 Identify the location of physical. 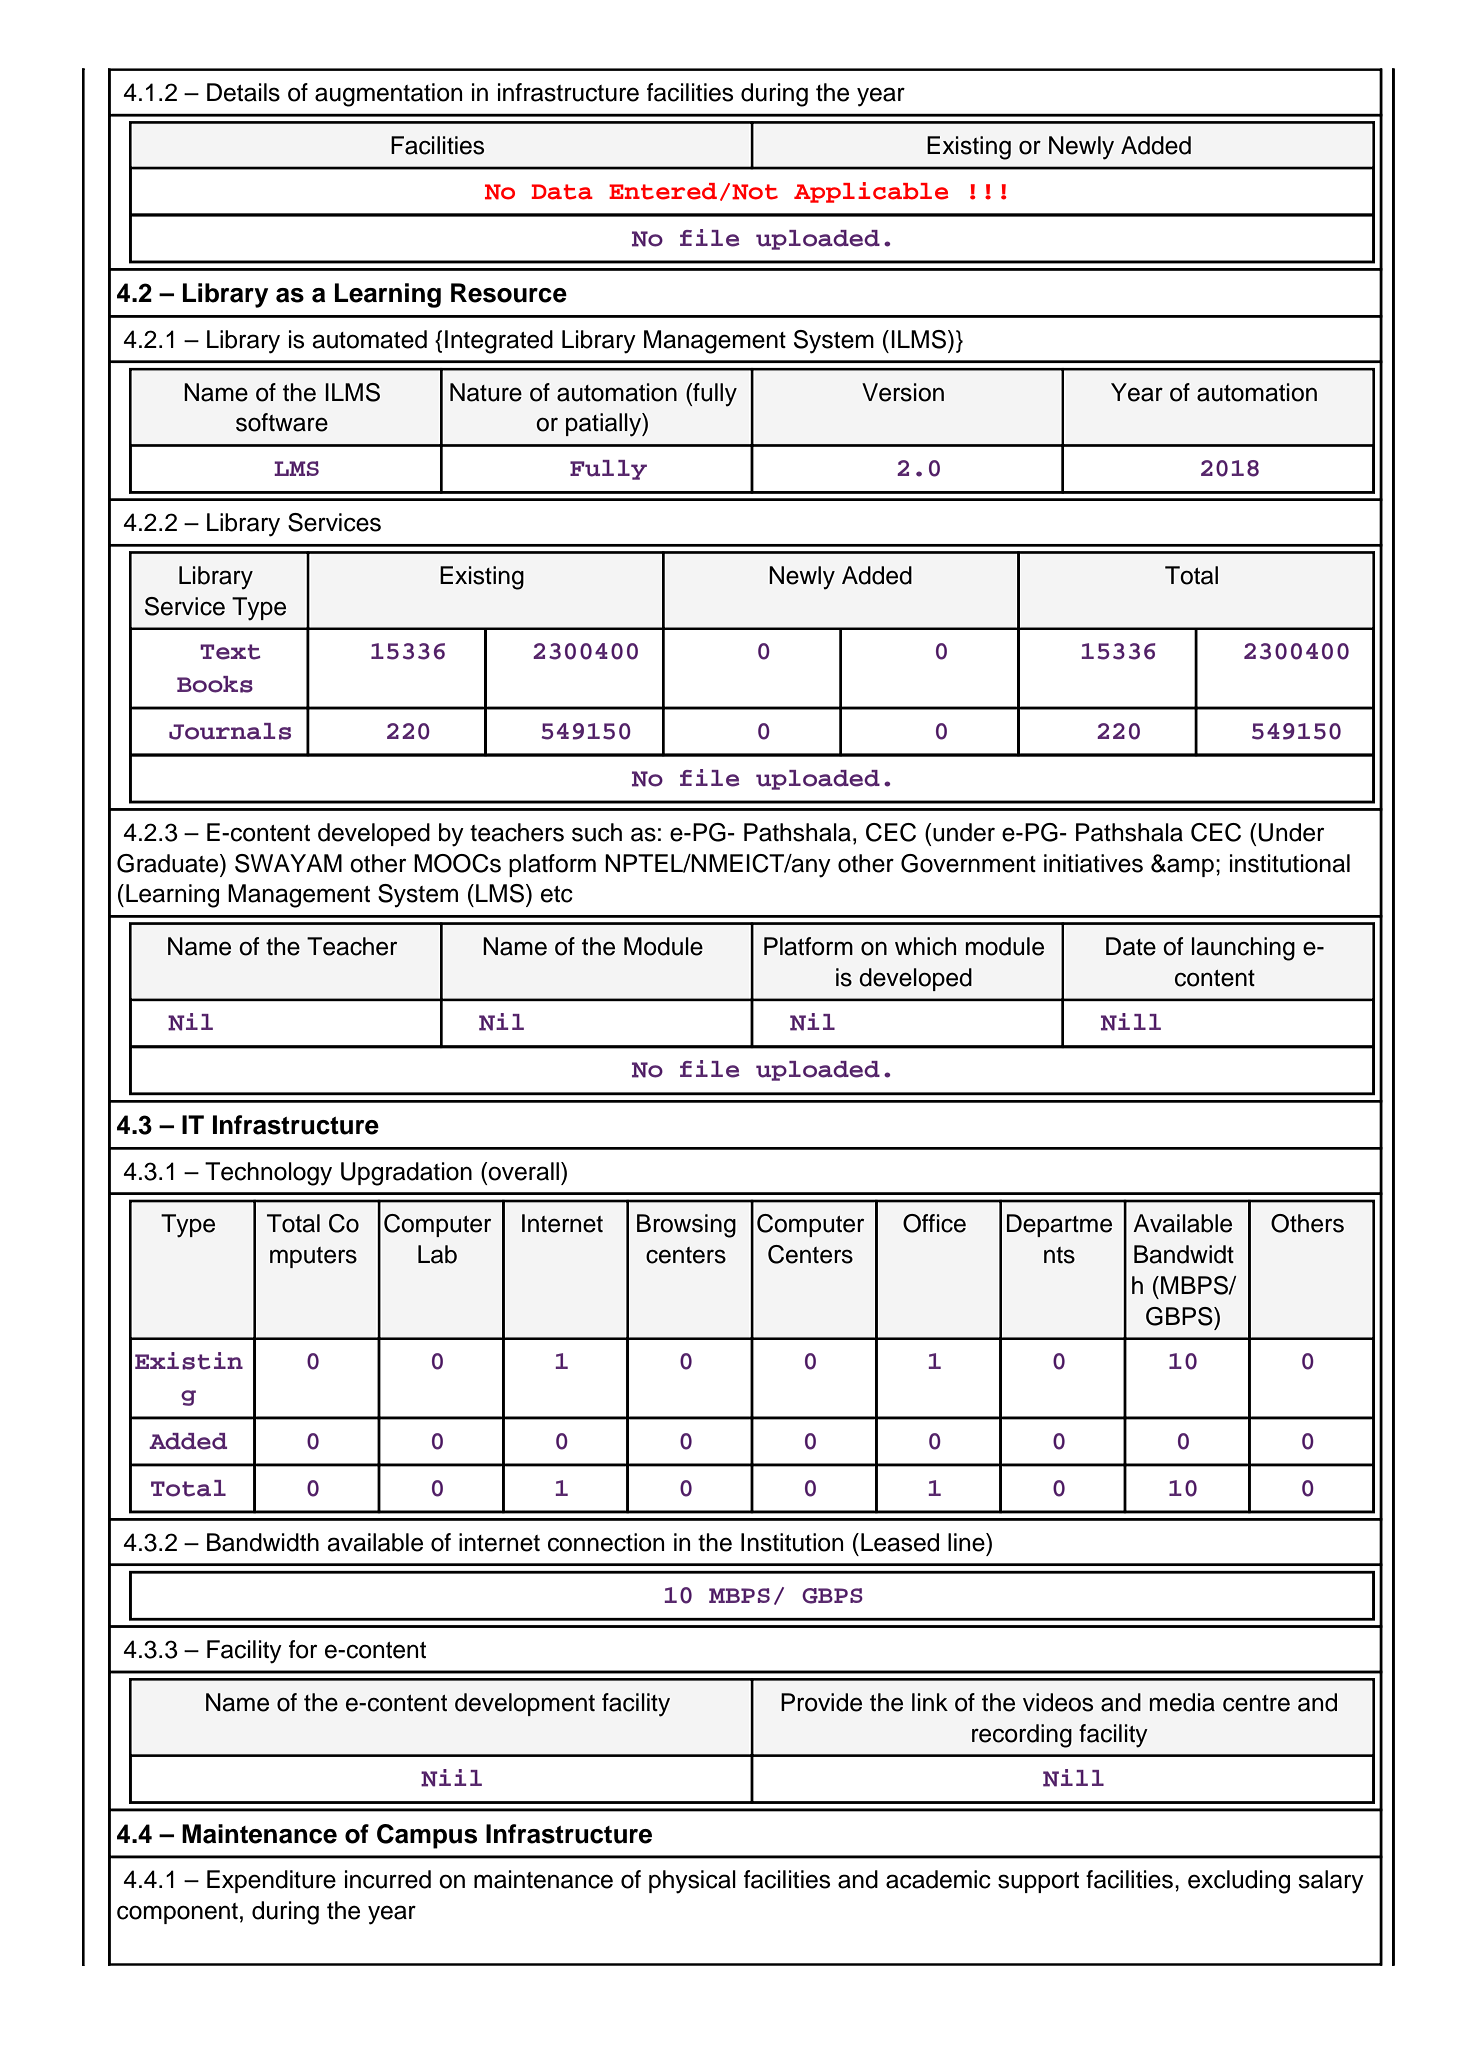
(692, 1882).
